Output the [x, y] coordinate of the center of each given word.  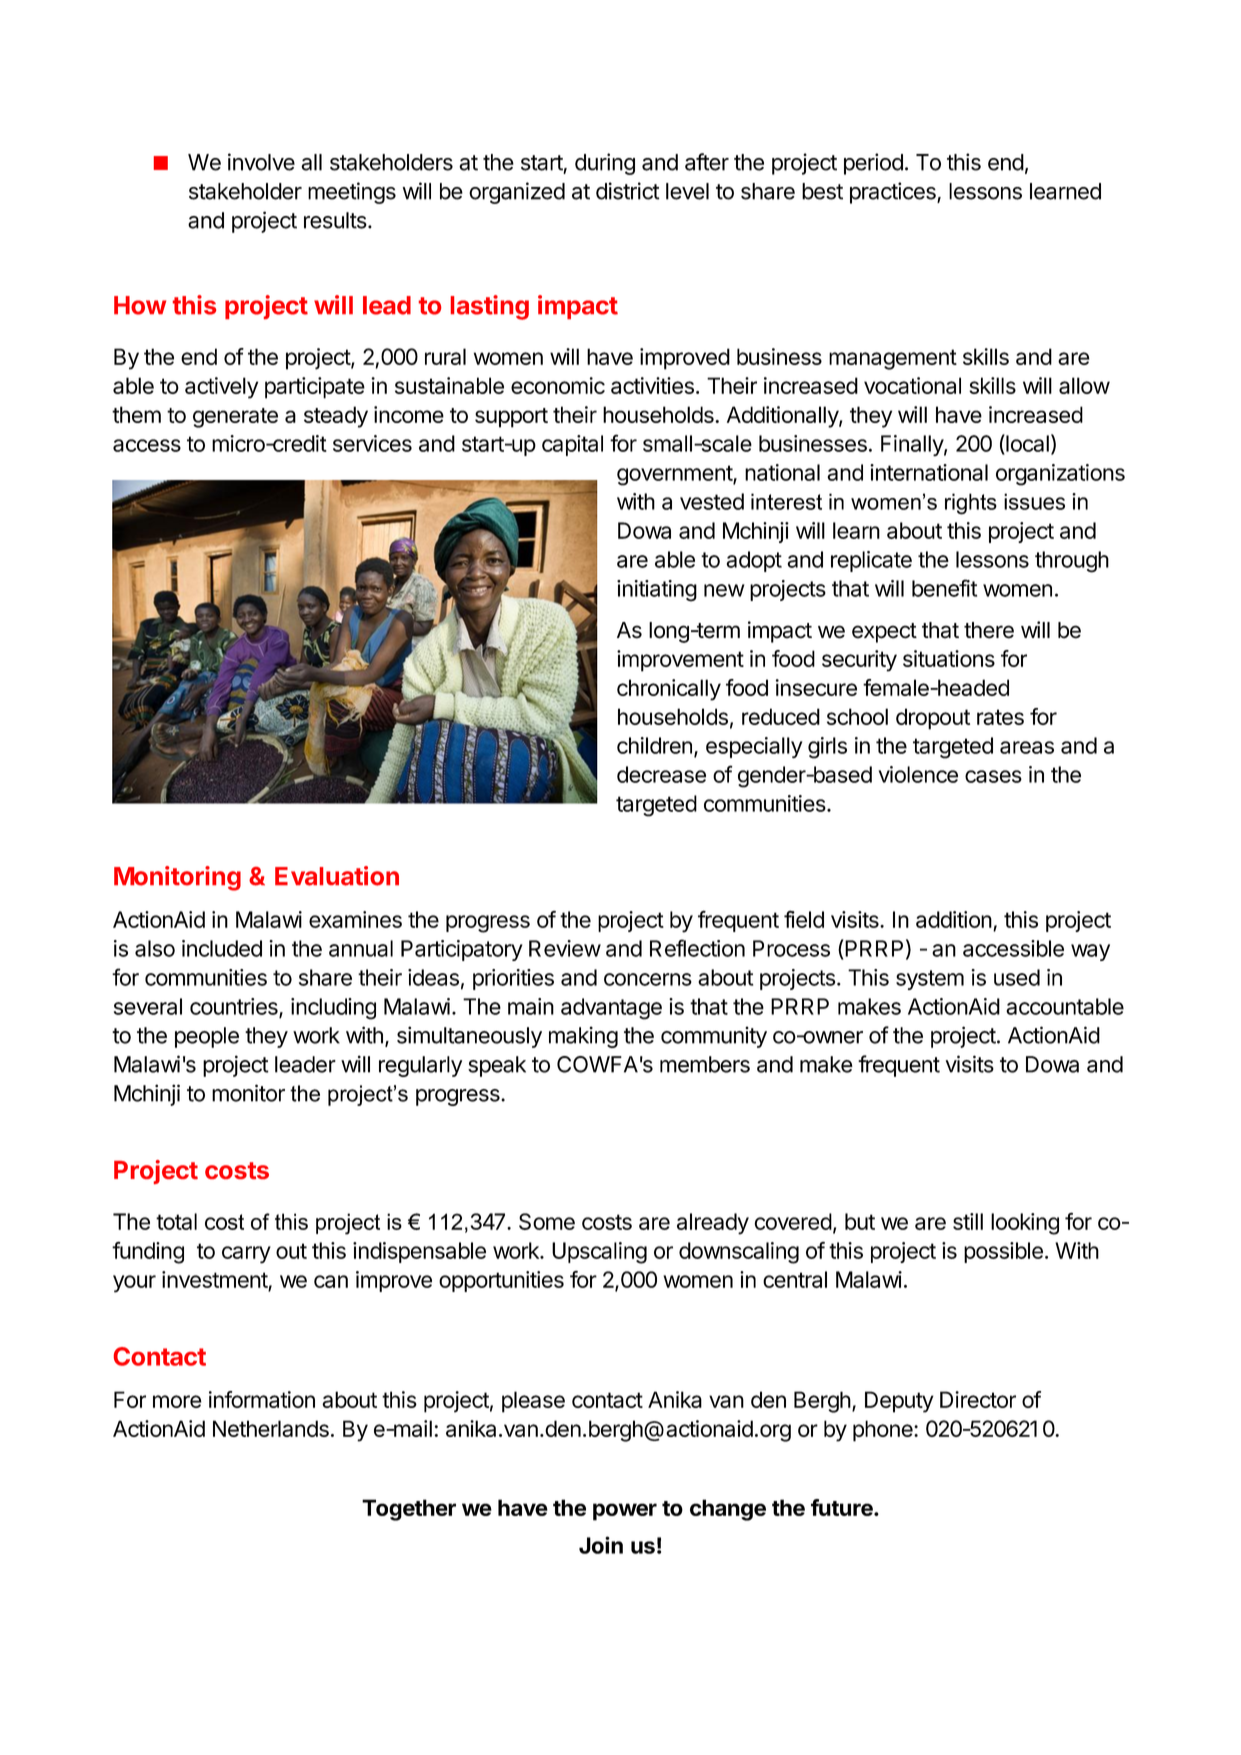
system [930, 980]
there [989, 630]
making [583, 1037]
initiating [657, 591]
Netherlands [271, 1428]
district [628, 191]
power [625, 1512]
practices [894, 193]
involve [261, 162]
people [207, 1037]
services [372, 443]
